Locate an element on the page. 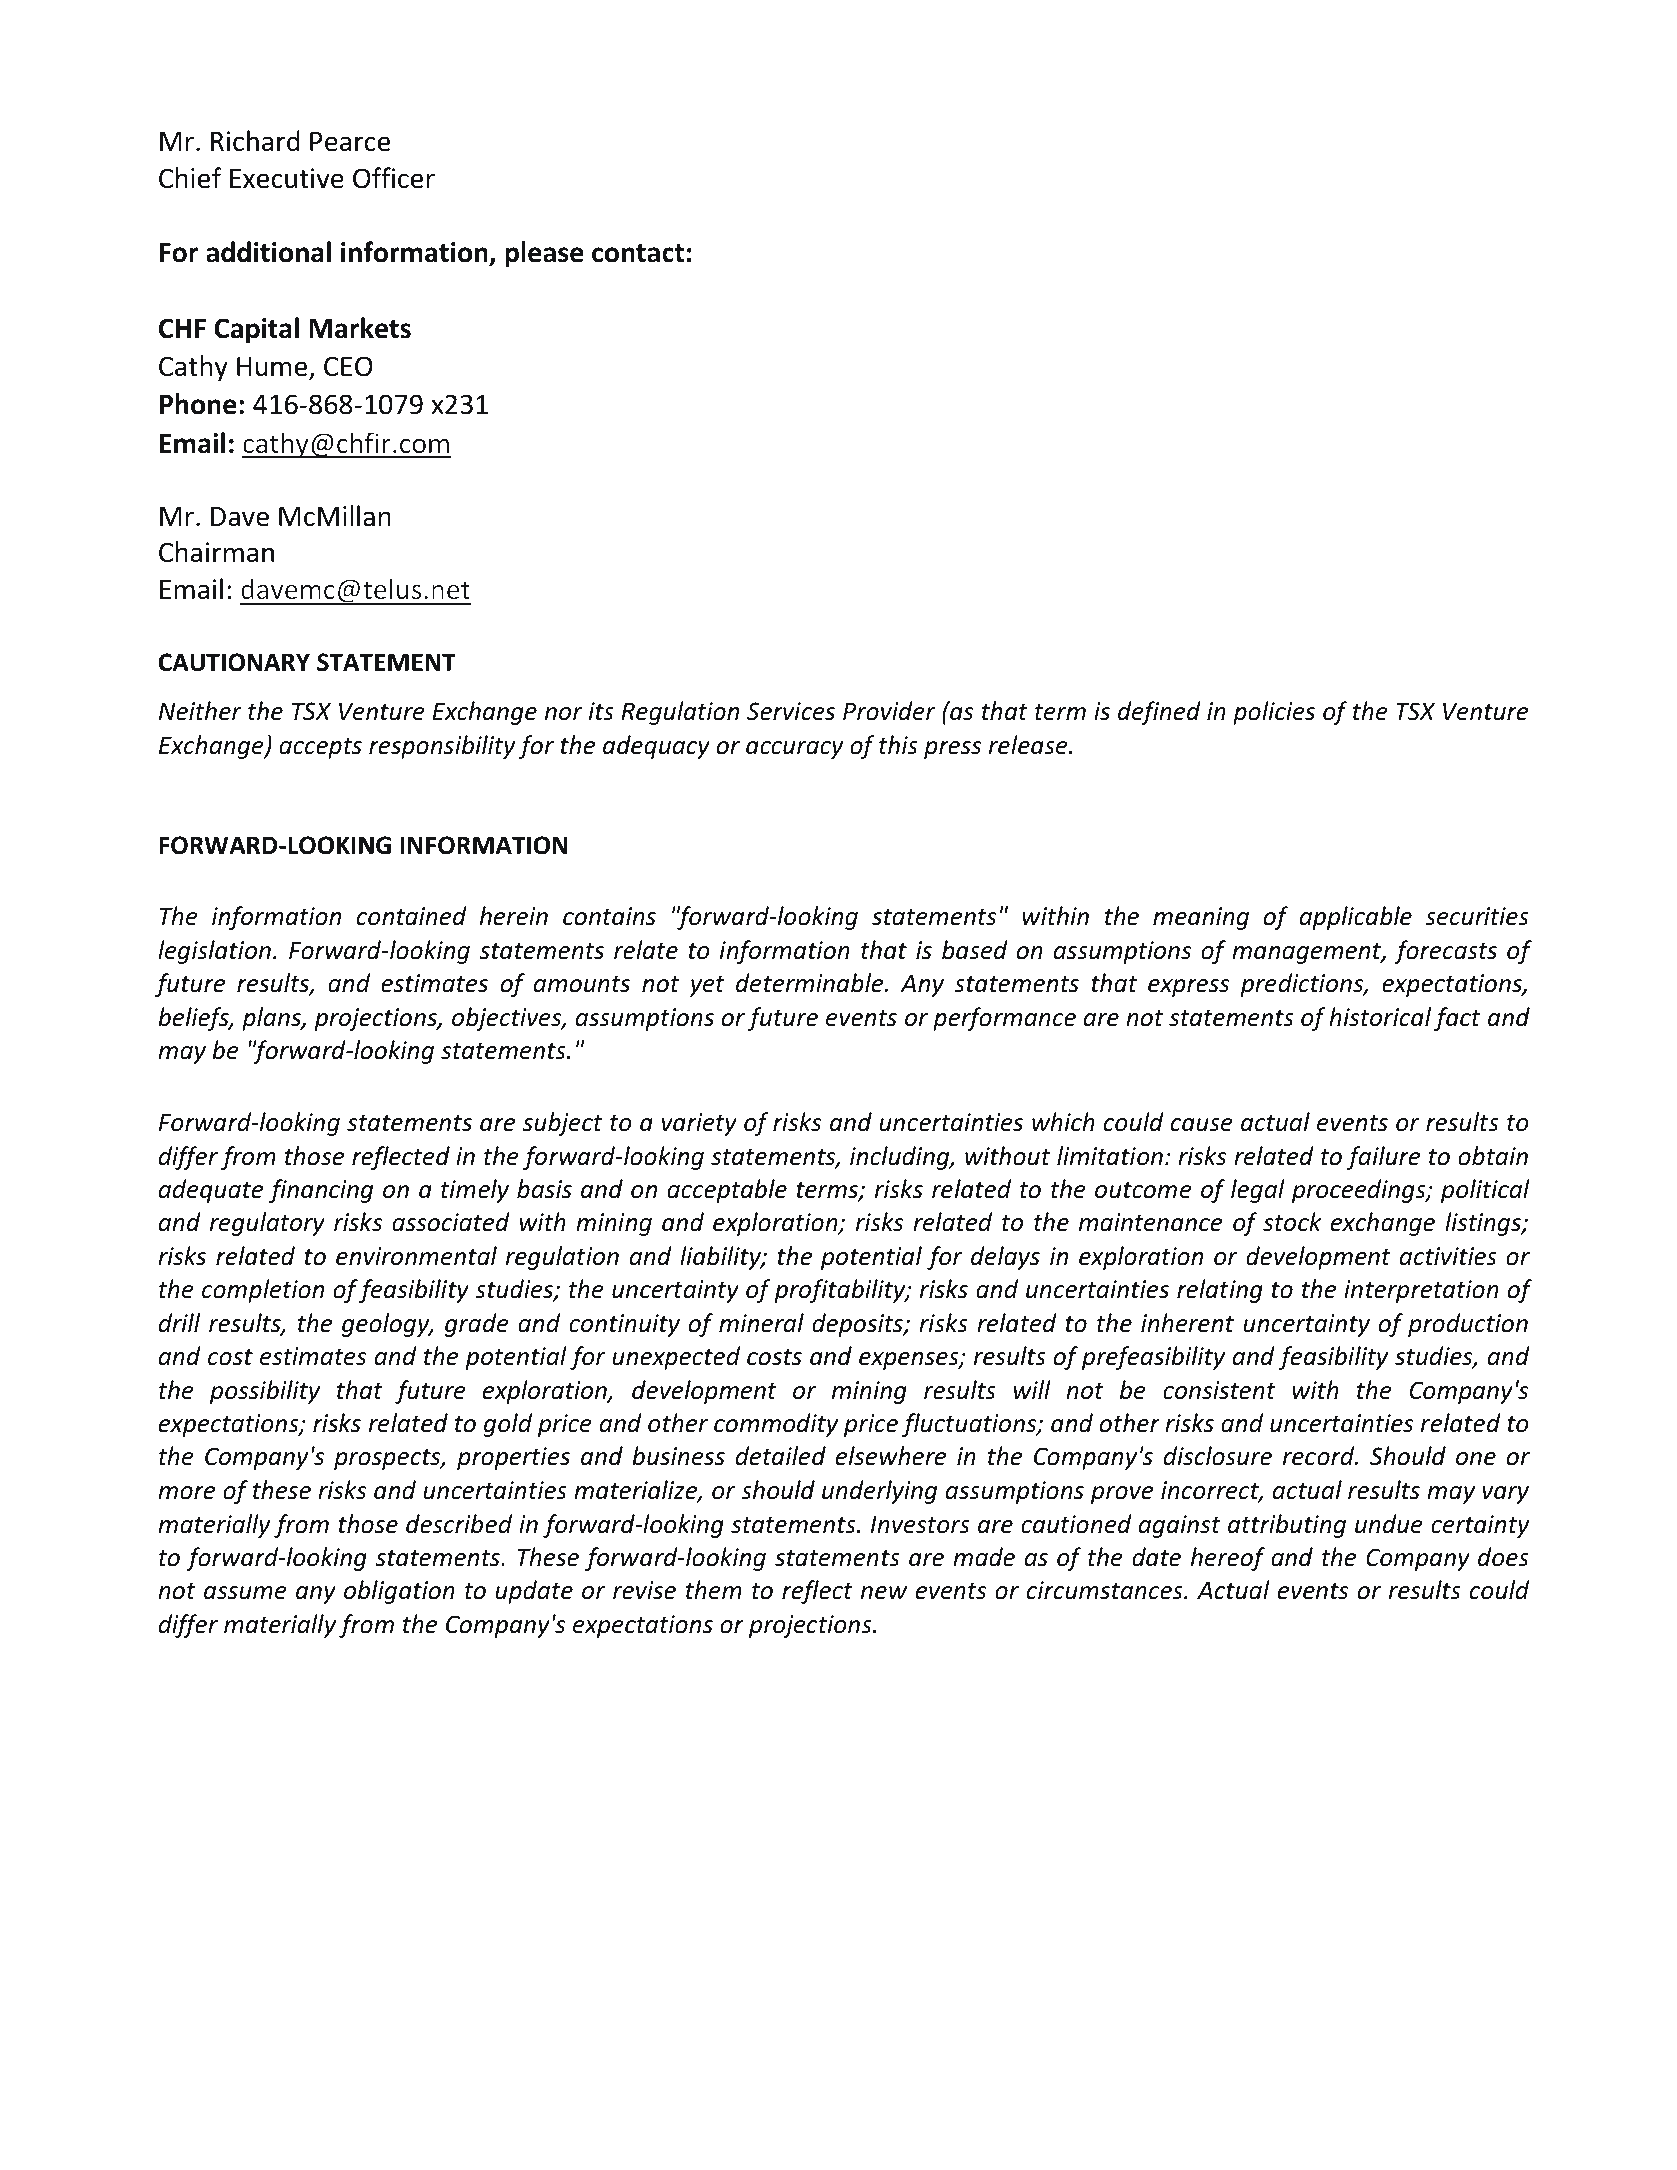  contact is located at coordinates (638, 253).
